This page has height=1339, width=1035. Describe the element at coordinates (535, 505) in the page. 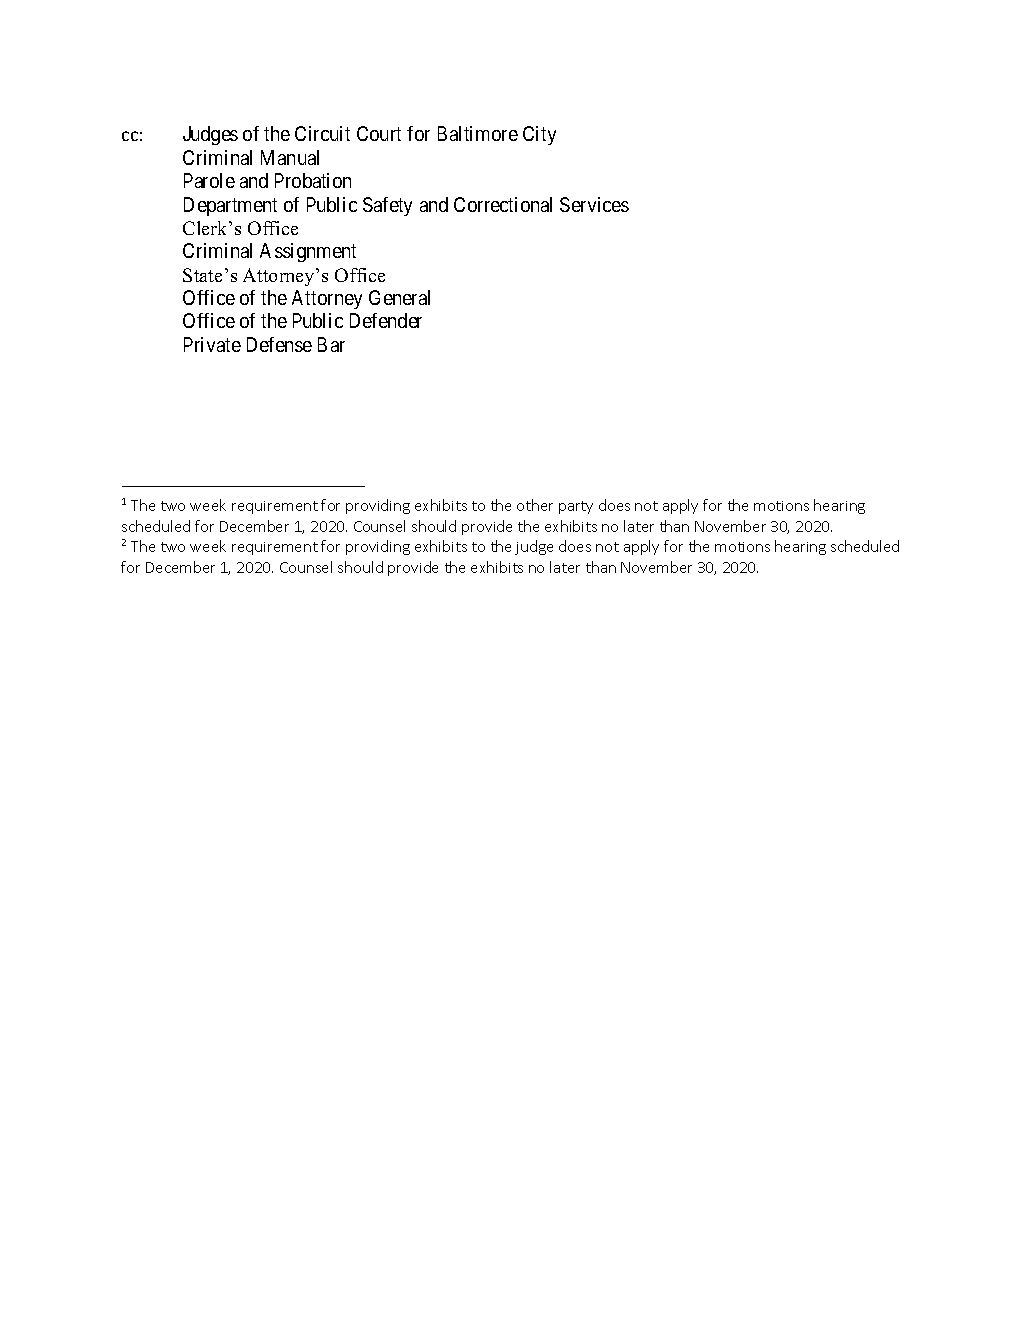

I see `other` at that location.
